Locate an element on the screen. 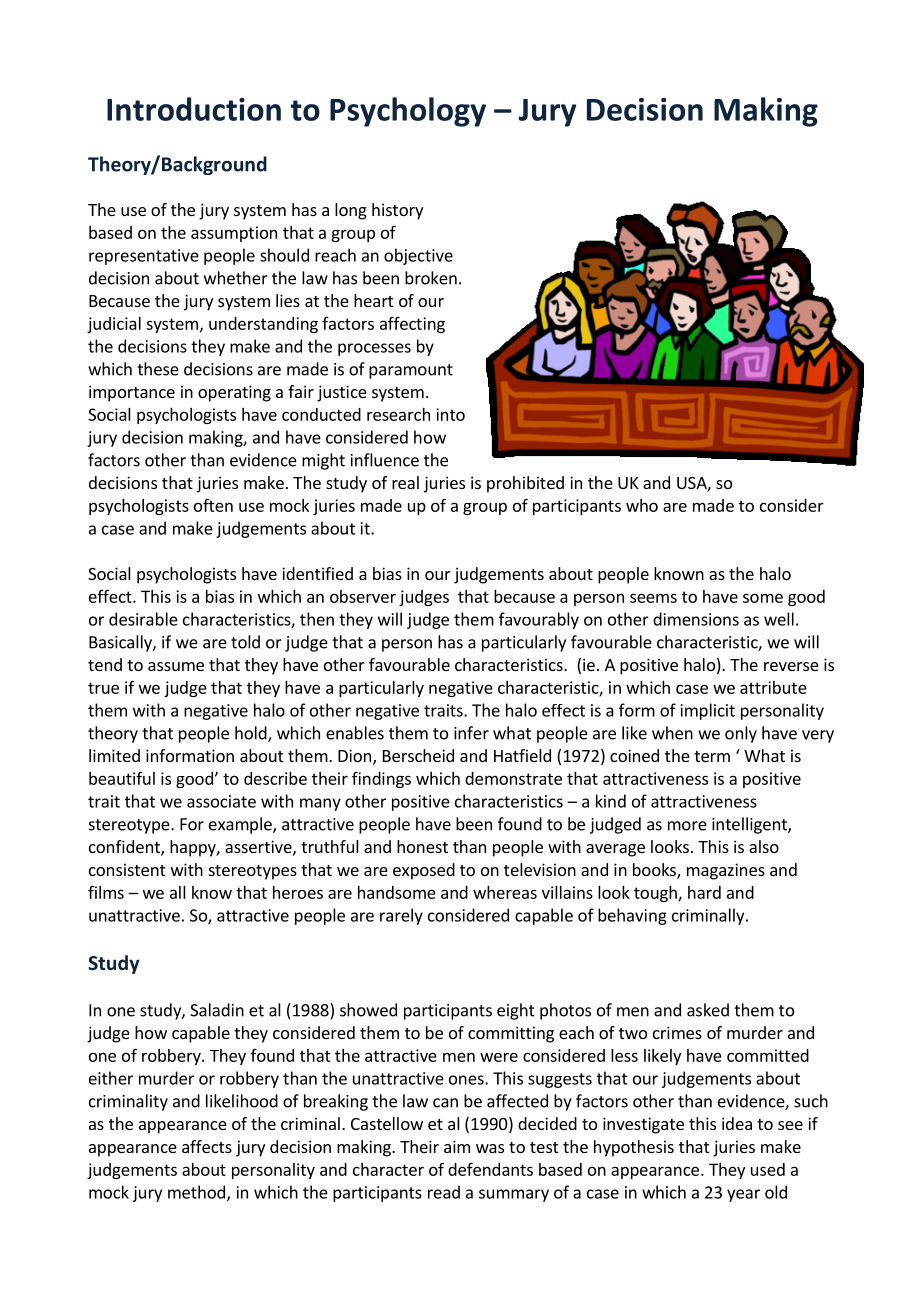 This screenshot has height=1308, width=924. often is located at coordinates (213, 505).
